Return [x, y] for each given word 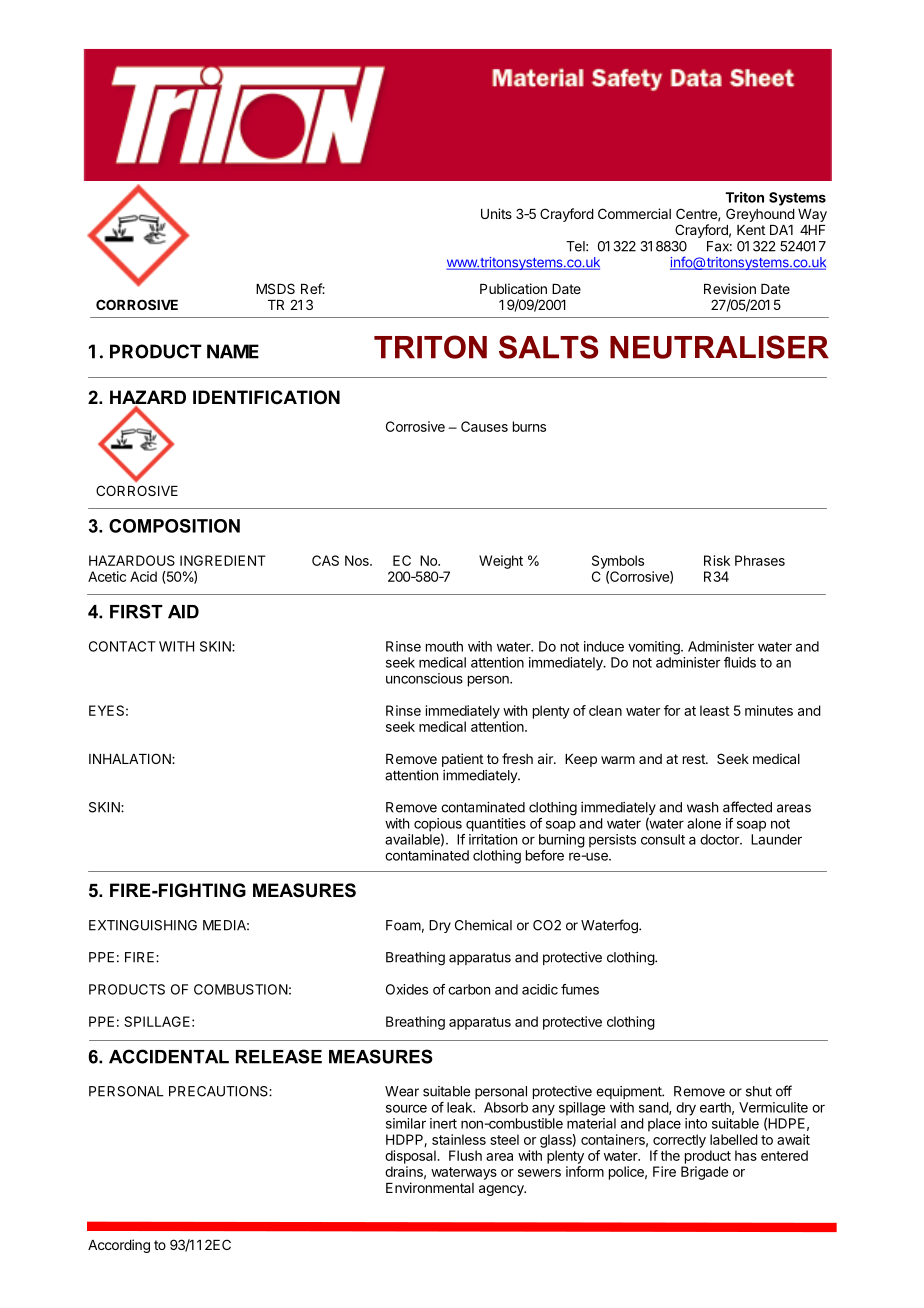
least [714, 710]
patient [462, 760]
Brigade [704, 1173]
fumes [580, 989]
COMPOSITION [174, 526]
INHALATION [131, 758]
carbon [469, 989]
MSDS [275, 288]
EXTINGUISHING [143, 925]
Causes [484, 426]
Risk [717, 560]
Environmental [430, 1187]
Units [496, 213]
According [119, 1246]
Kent [751, 230]
